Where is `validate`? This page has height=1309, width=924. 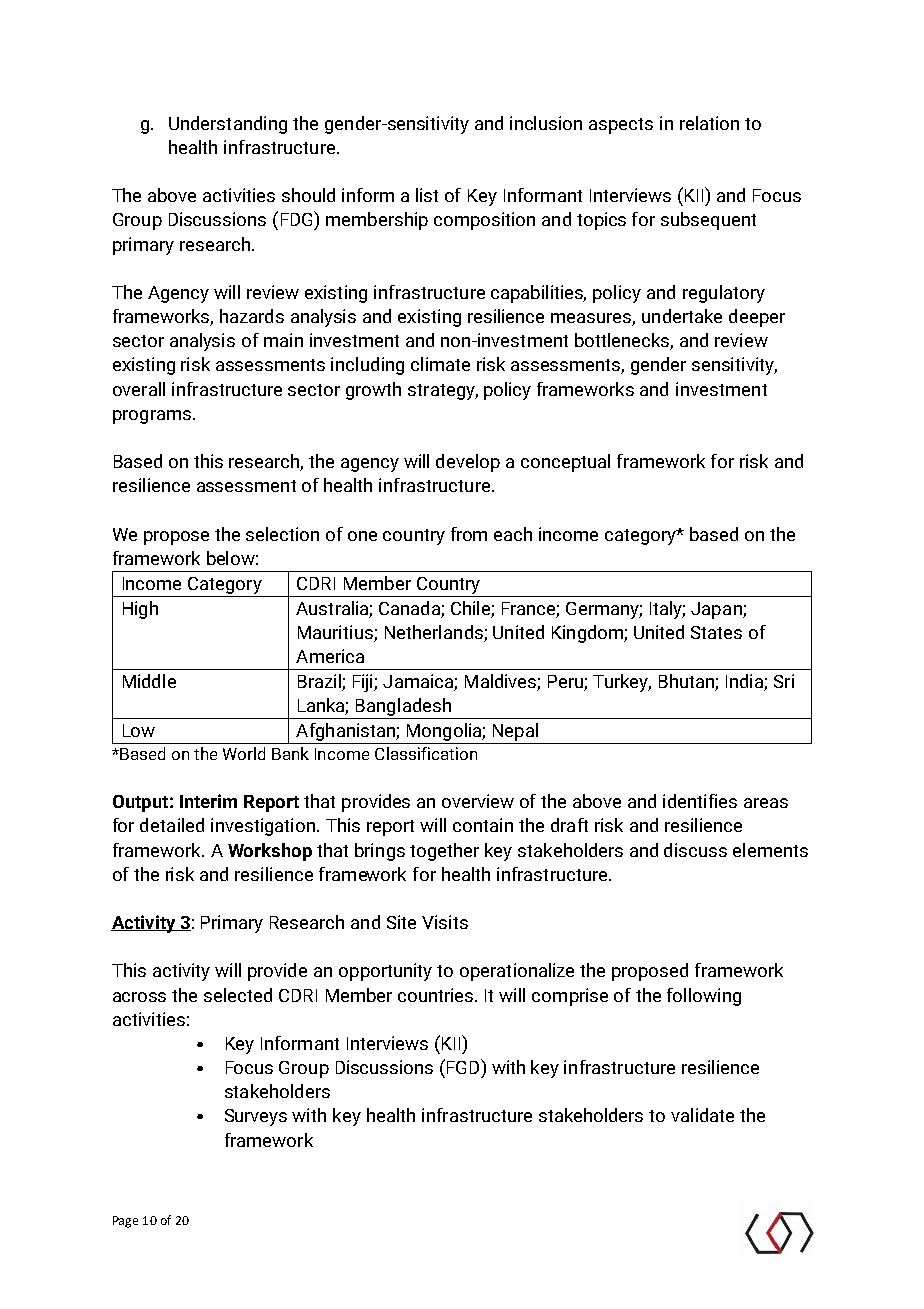
validate is located at coordinates (702, 1115).
